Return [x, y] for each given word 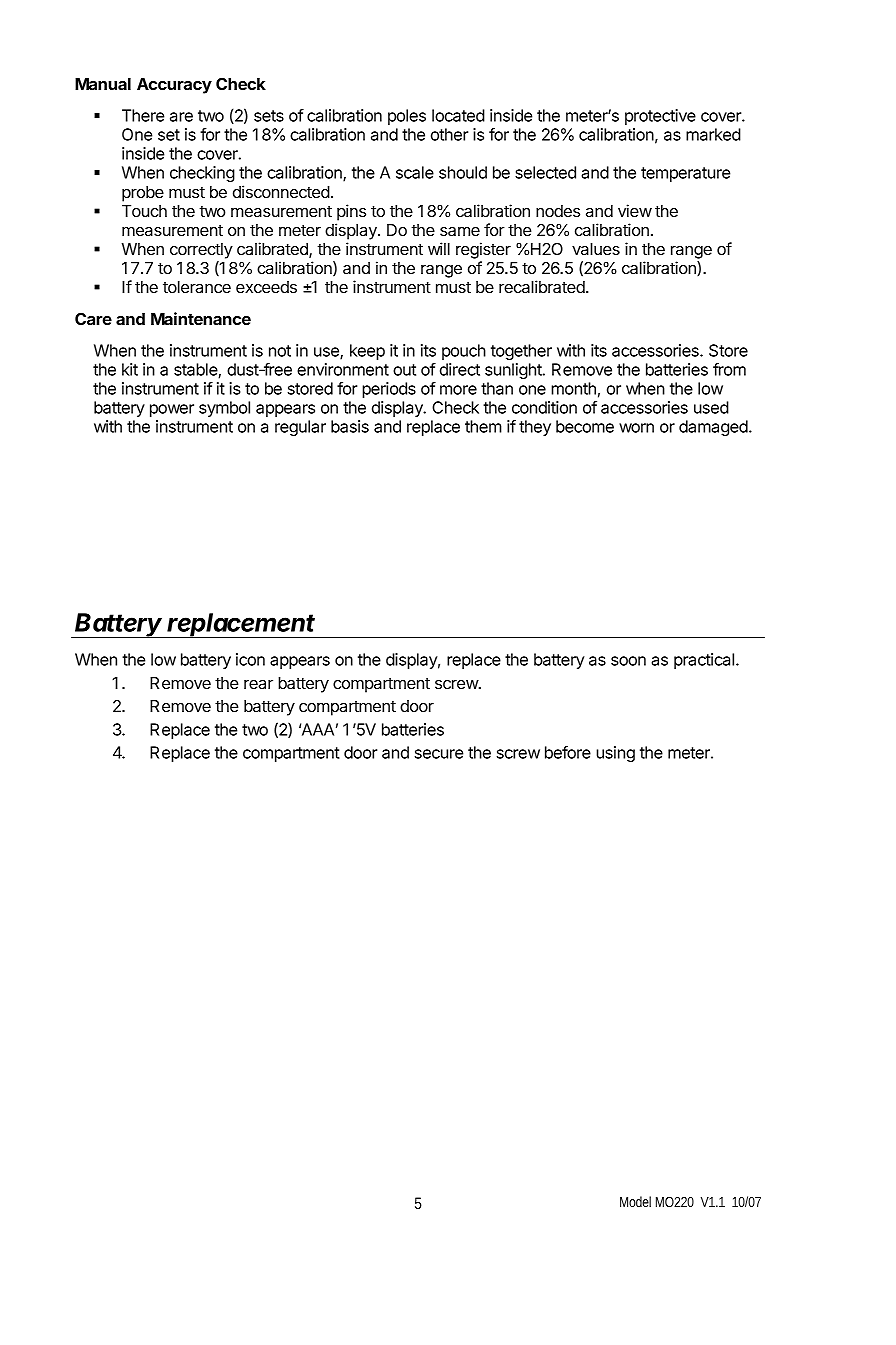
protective [660, 117]
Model [635, 1201]
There [143, 115]
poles [407, 117]
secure [439, 754]
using [615, 754]
